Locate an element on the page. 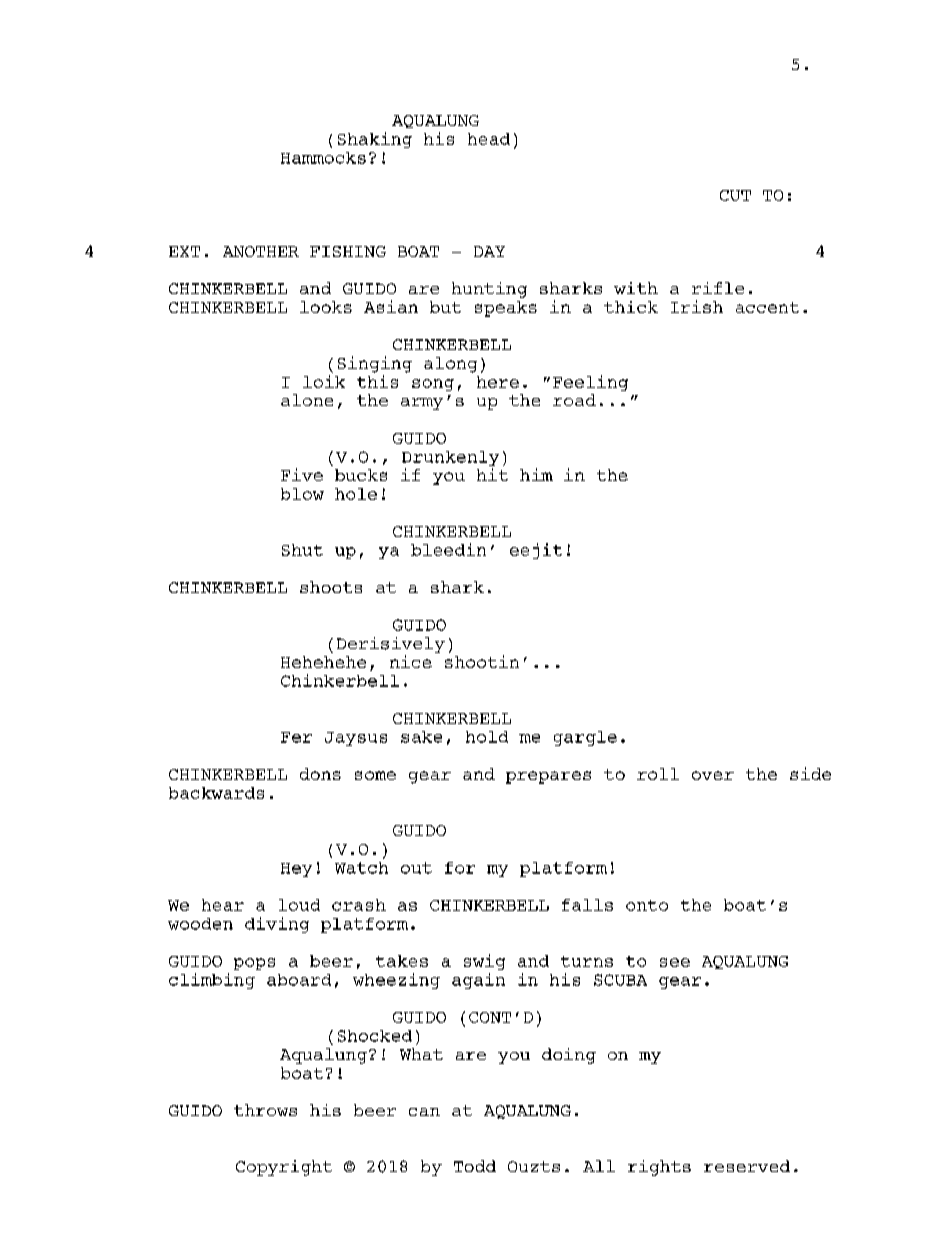 Image resolution: width=952 pixels, height=1233 pixels. doing is located at coordinates (569, 1056).
